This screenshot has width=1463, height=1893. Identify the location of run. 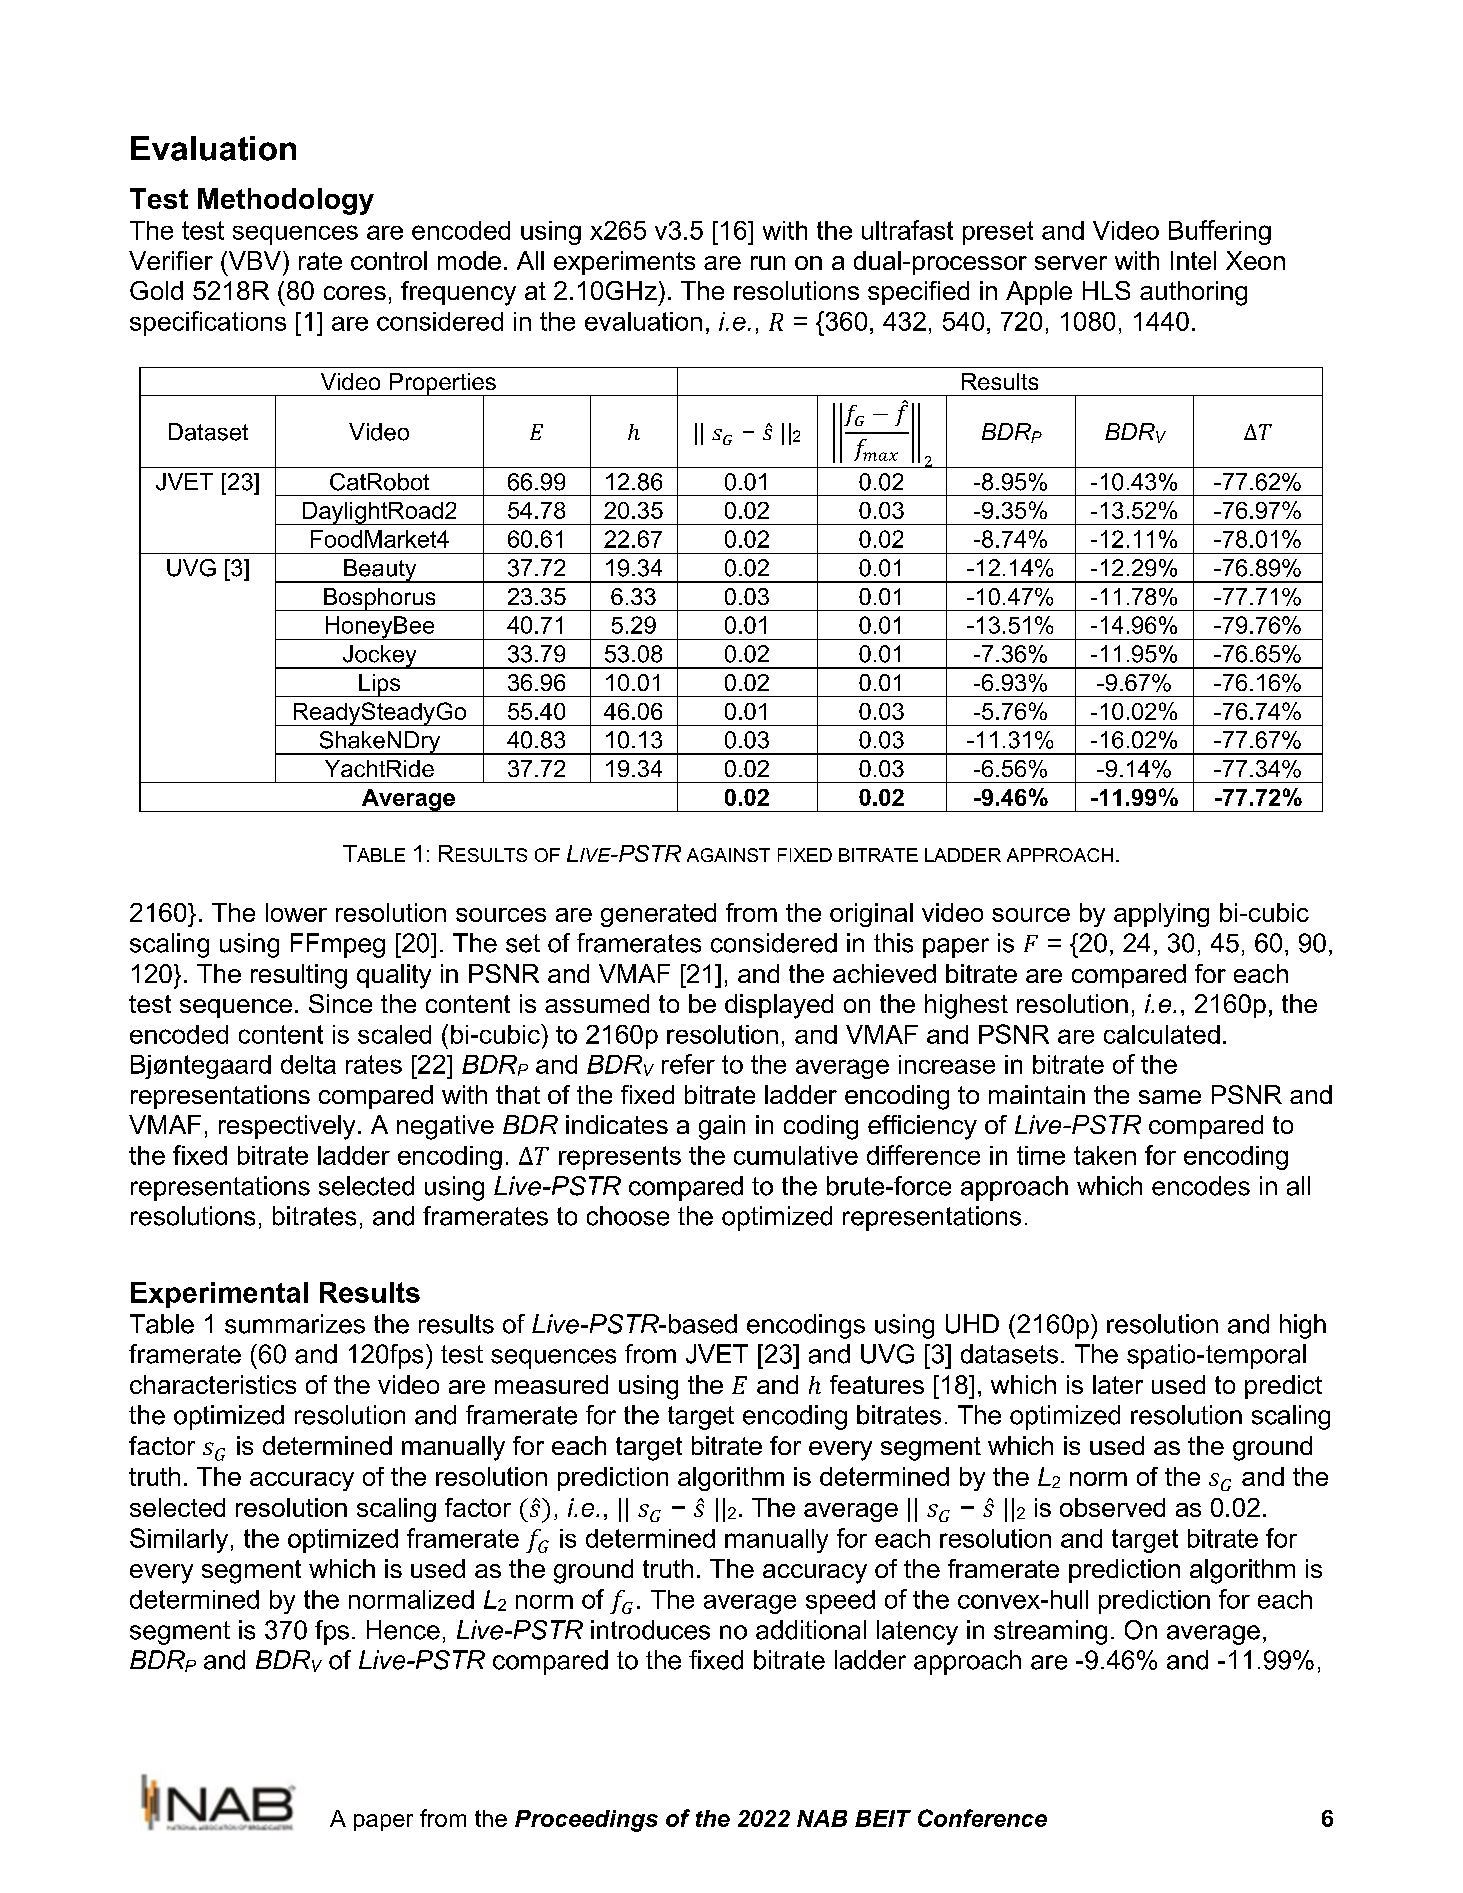
(768, 263).
